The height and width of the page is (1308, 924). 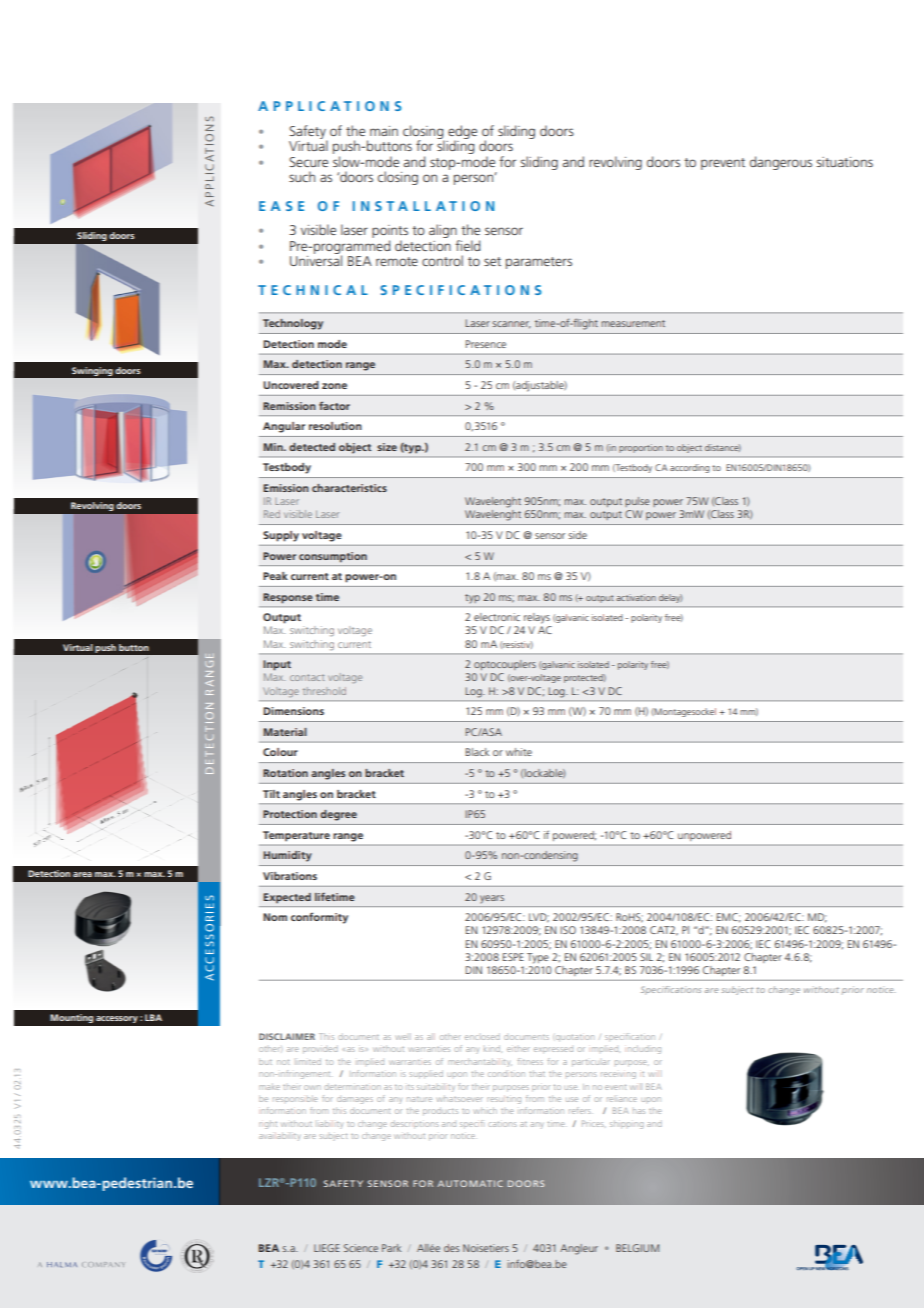 What do you see at coordinates (281, 206) in the page?
I see `EASE` at bounding box center [281, 206].
